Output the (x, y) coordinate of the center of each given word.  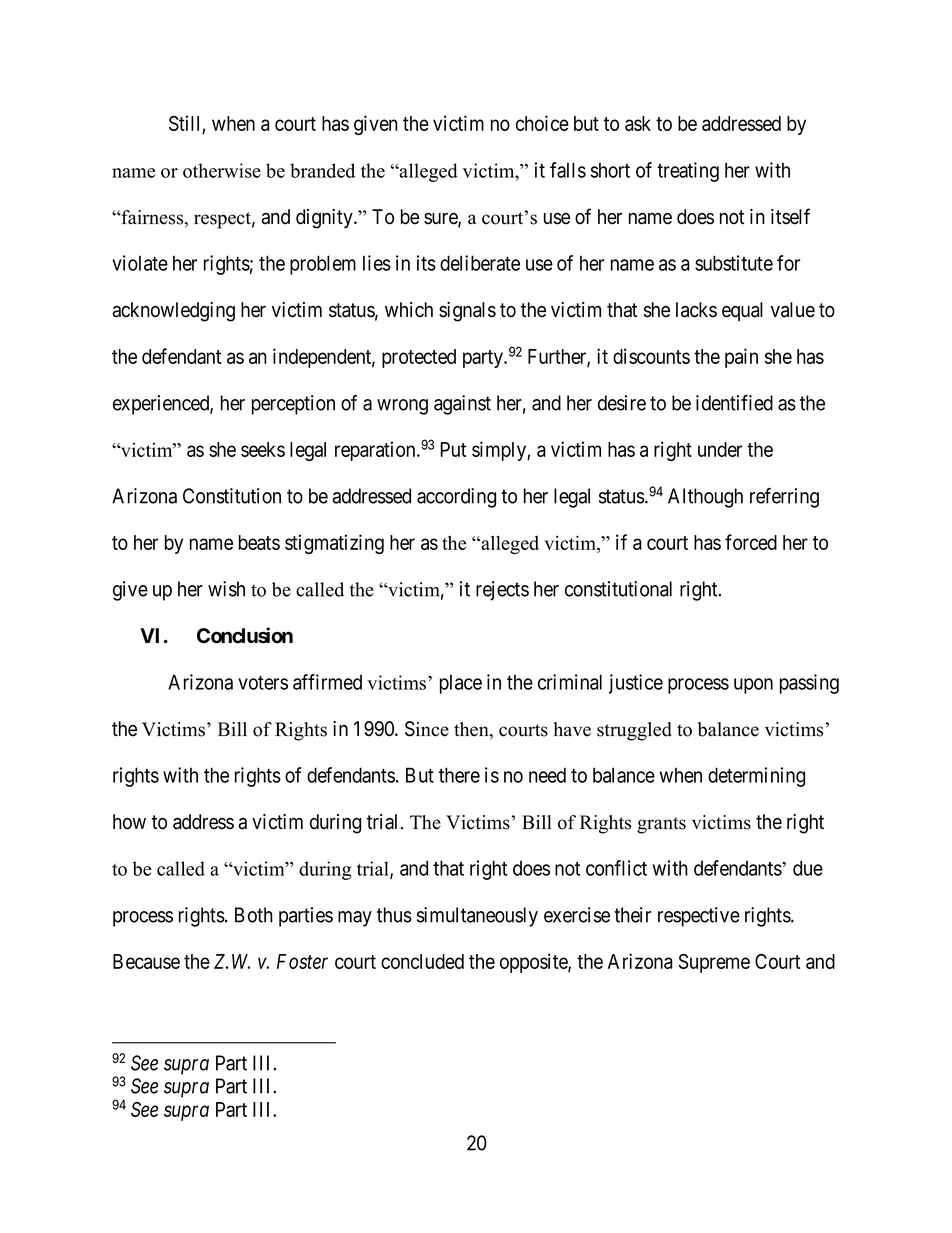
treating (688, 172)
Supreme (714, 963)
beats (259, 542)
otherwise (222, 170)
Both (254, 915)
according (456, 498)
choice (542, 123)
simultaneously (477, 917)
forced (751, 542)
